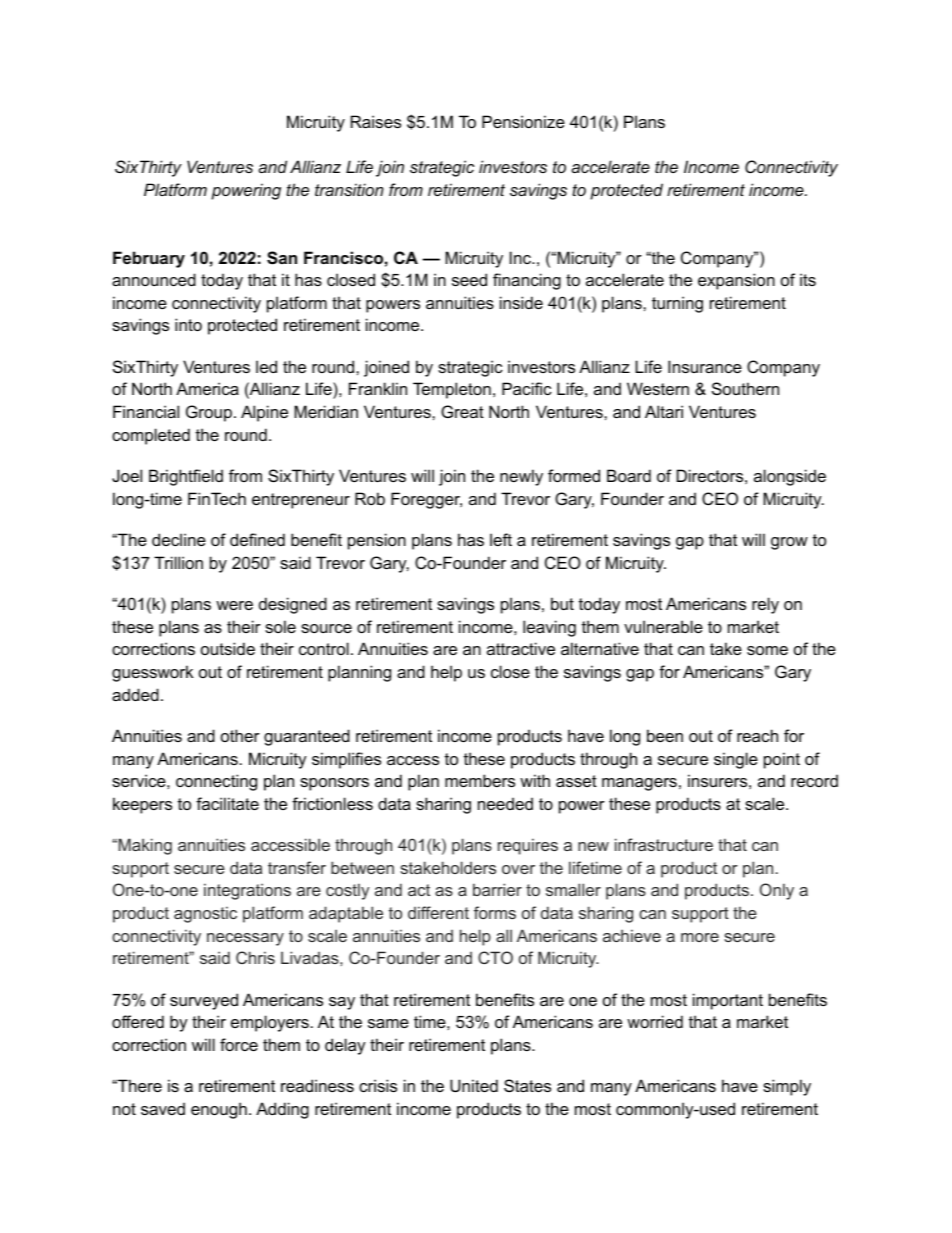 The height and width of the screenshot is (1233, 952). Describe the element at coordinates (765, 605) in the screenshot. I see `rely` at that location.
